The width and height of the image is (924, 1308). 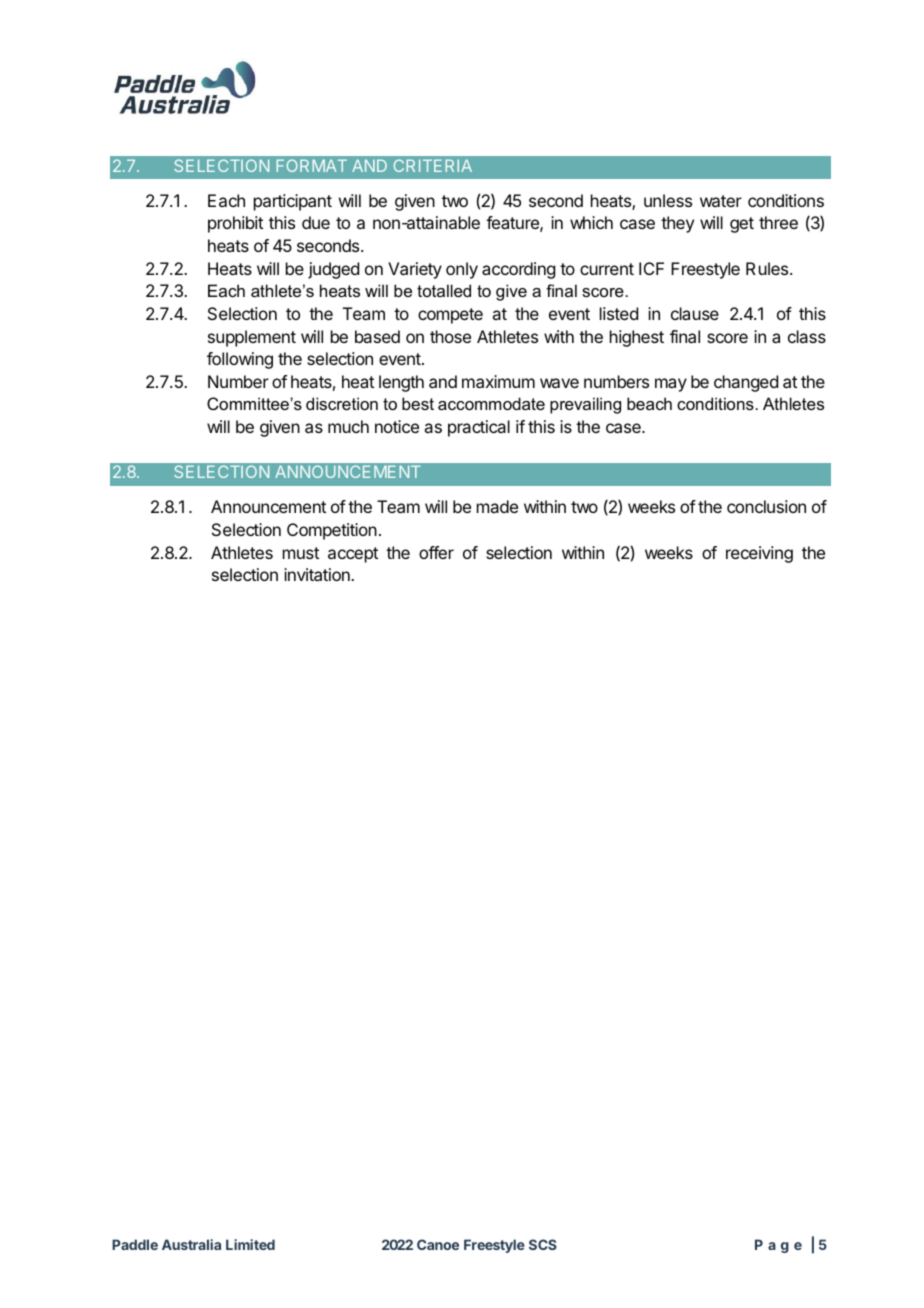 I want to click on water, so click(x=721, y=201).
